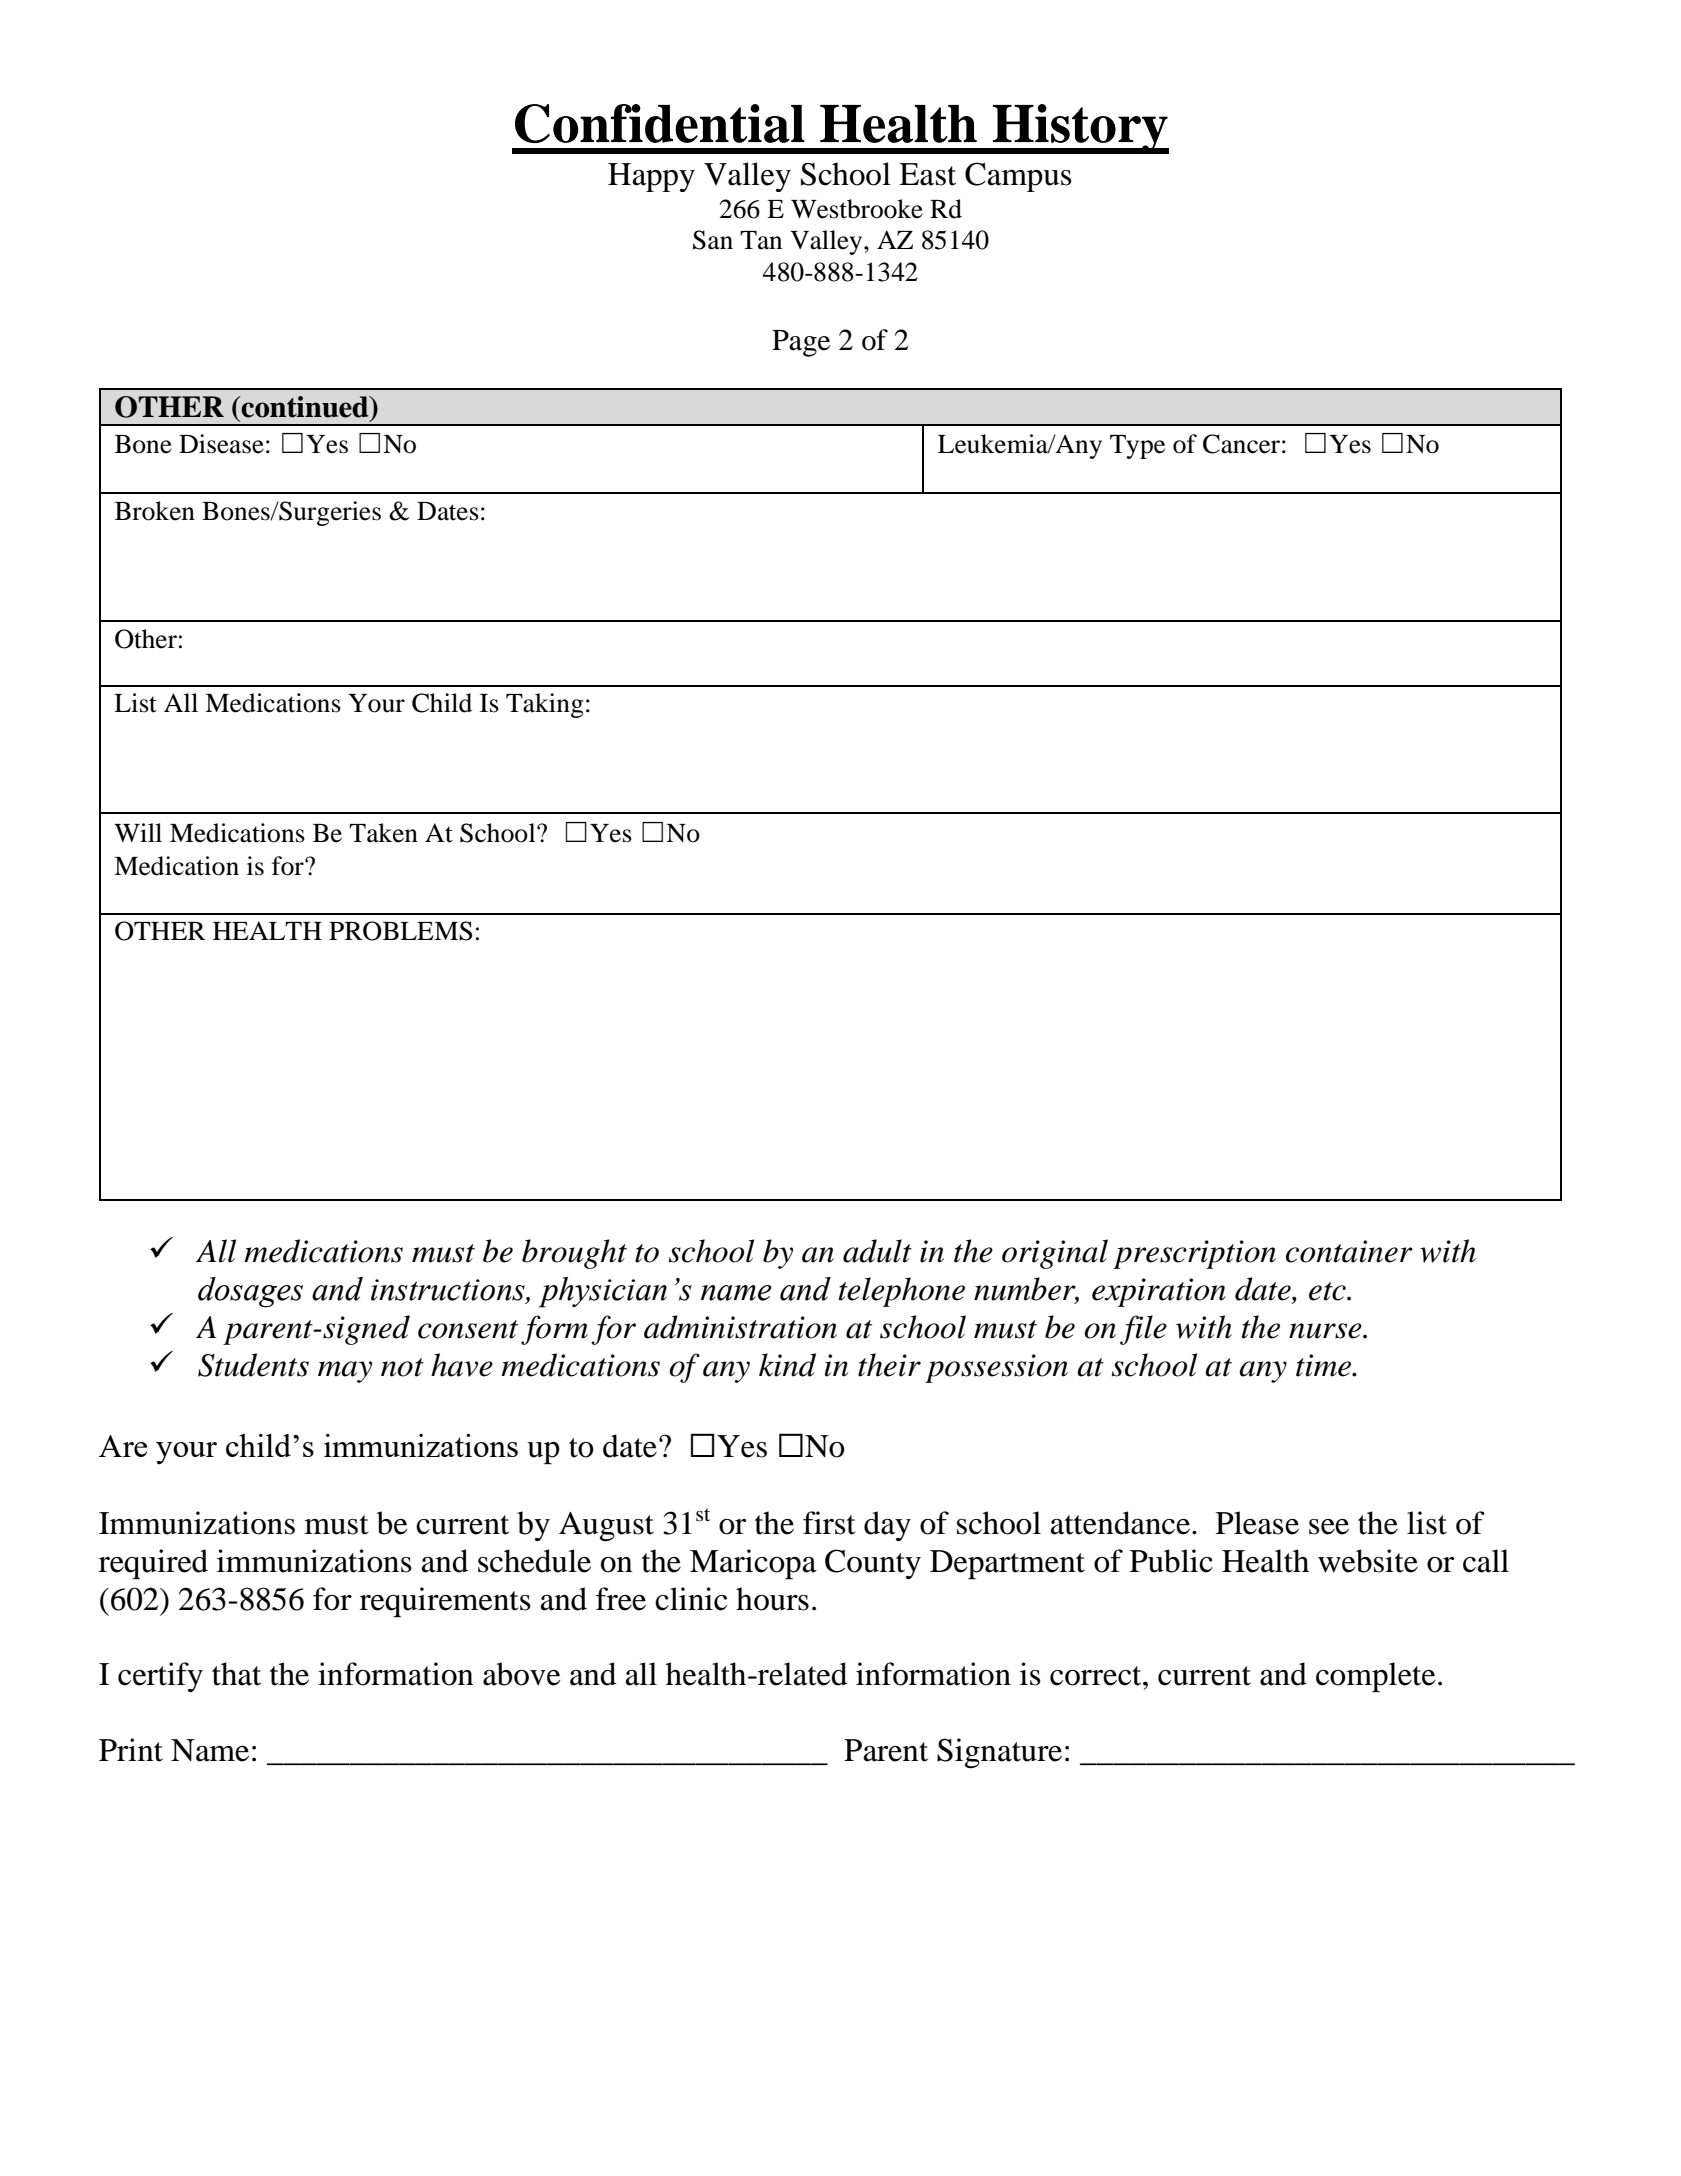 The image size is (1681, 2176). I want to click on Taken, so click(383, 833).
